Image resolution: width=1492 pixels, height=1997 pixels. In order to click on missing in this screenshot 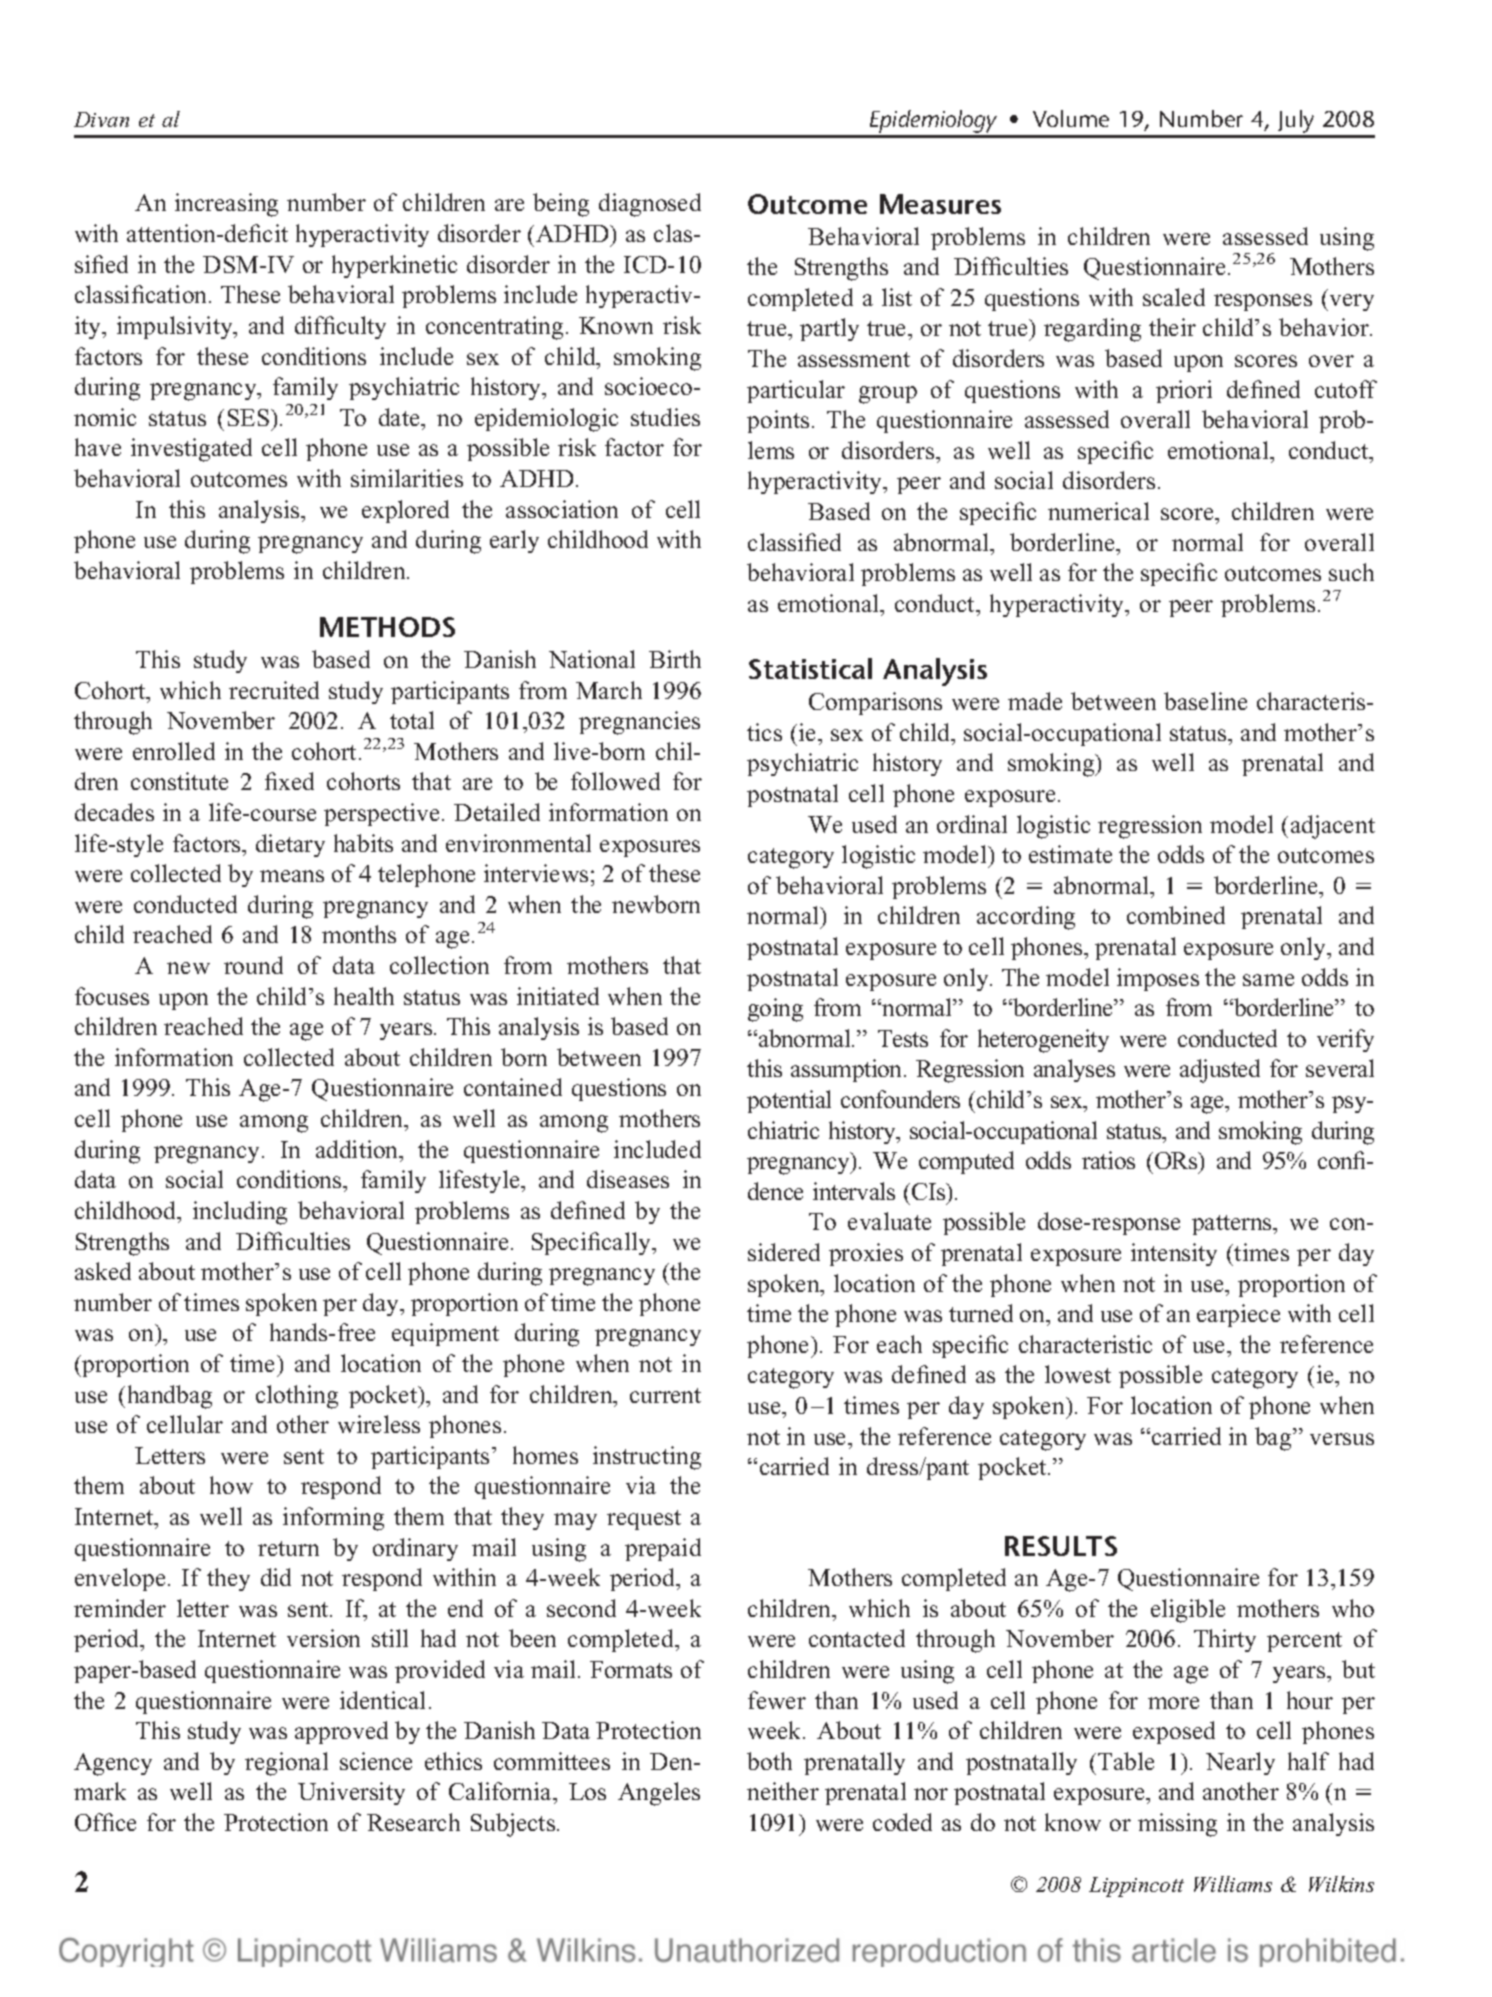, I will do `click(1177, 1825)`.
